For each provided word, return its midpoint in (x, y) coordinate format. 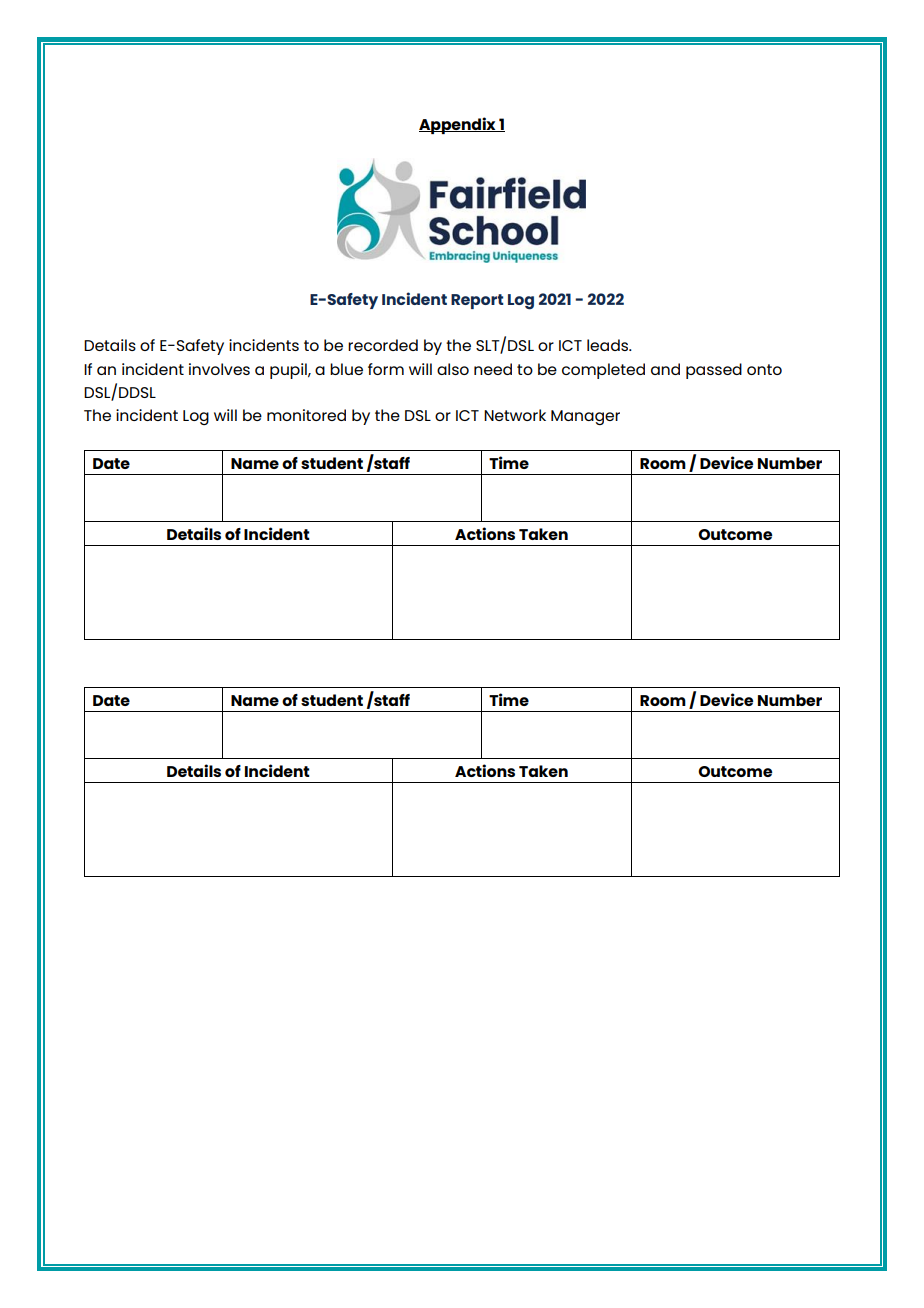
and (665, 369)
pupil (289, 371)
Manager (585, 417)
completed (603, 371)
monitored (306, 415)
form (386, 369)
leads (609, 345)
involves (219, 369)
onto (764, 369)
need (493, 369)
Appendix (458, 125)
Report (477, 301)
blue (346, 369)
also (453, 369)
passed (714, 371)
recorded (383, 345)
